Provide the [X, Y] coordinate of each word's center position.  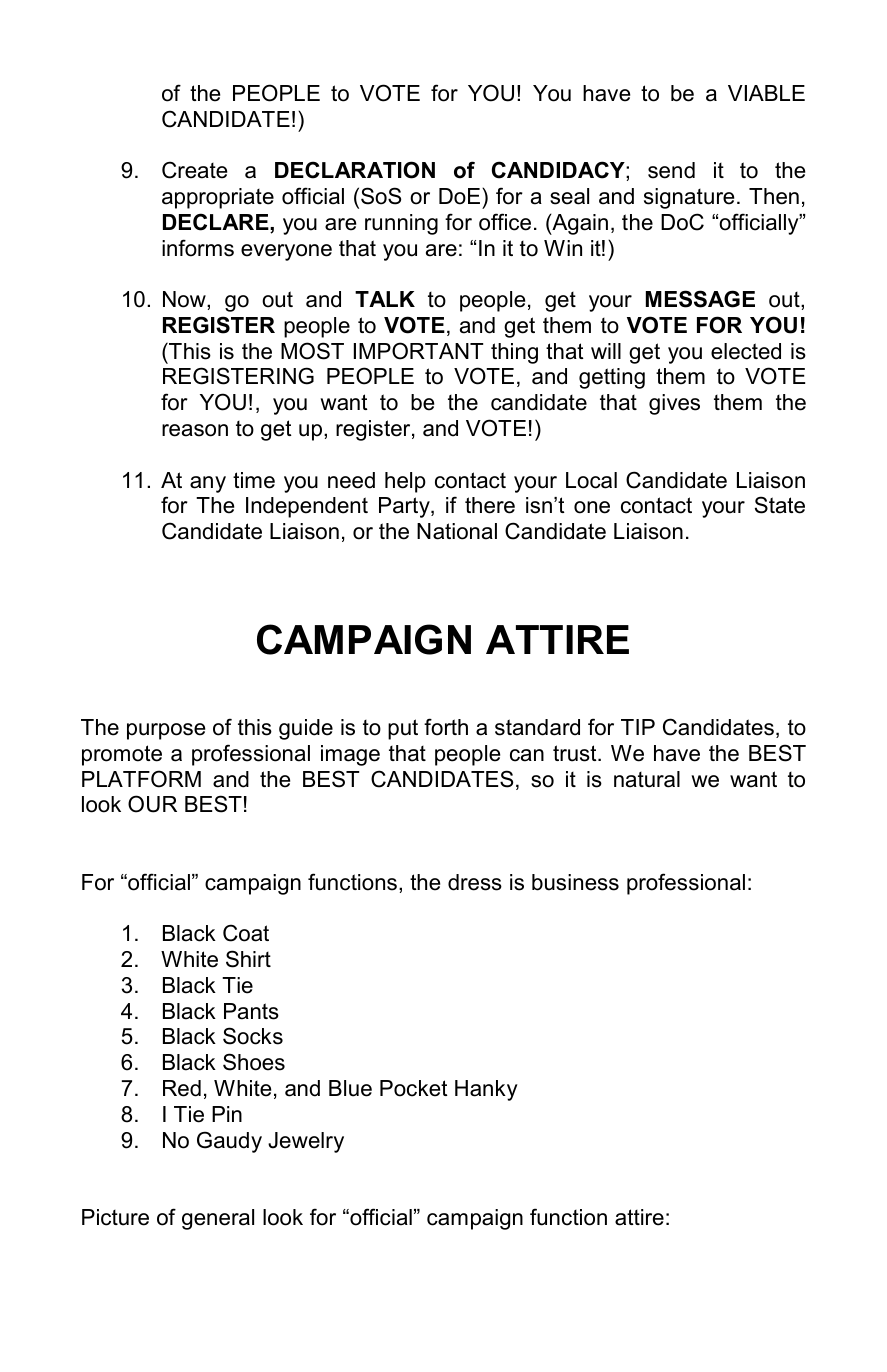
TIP [638, 727]
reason [195, 430]
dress [475, 882]
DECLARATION [355, 170]
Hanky [486, 1090]
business [575, 882]
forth [446, 727]
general [218, 1219]
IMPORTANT [418, 351]
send [671, 170]
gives [674, 404]
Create [194, 170]
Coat [246, 933]
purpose [166, 731]
